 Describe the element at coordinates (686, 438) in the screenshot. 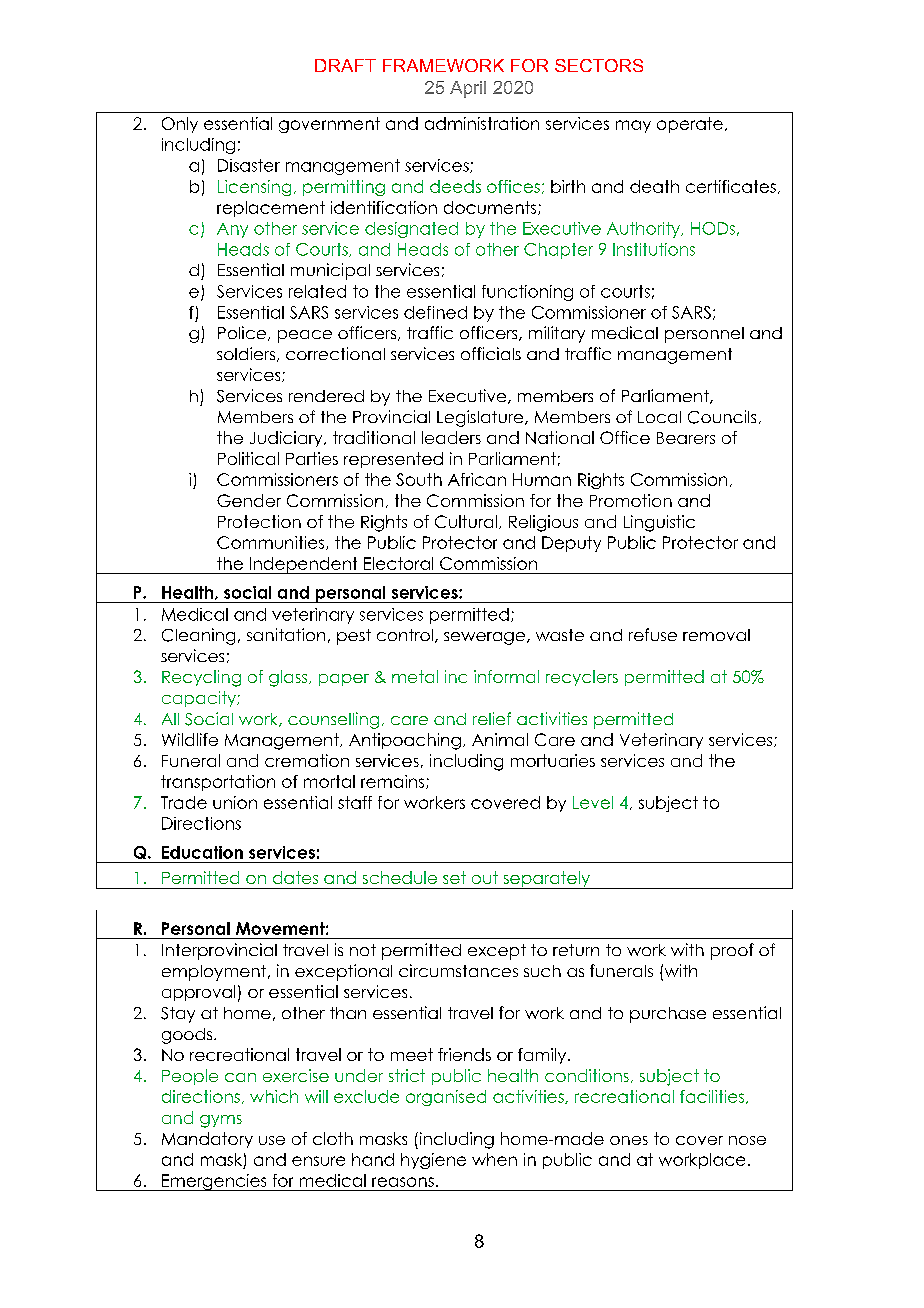

I see `Bearers` at that location.
